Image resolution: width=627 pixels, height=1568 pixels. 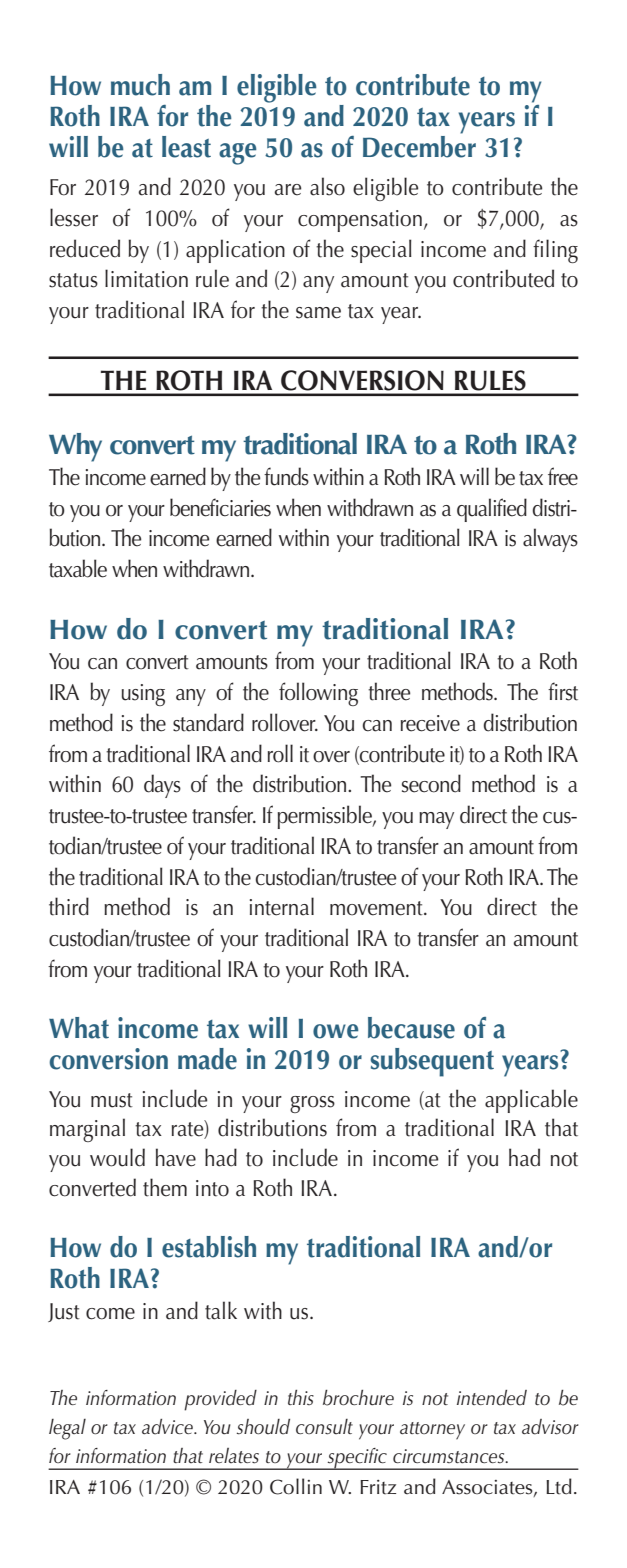 What do you see at coordinates (143, 695) in the document?
I see `using` at bounding box center [143, 695].
